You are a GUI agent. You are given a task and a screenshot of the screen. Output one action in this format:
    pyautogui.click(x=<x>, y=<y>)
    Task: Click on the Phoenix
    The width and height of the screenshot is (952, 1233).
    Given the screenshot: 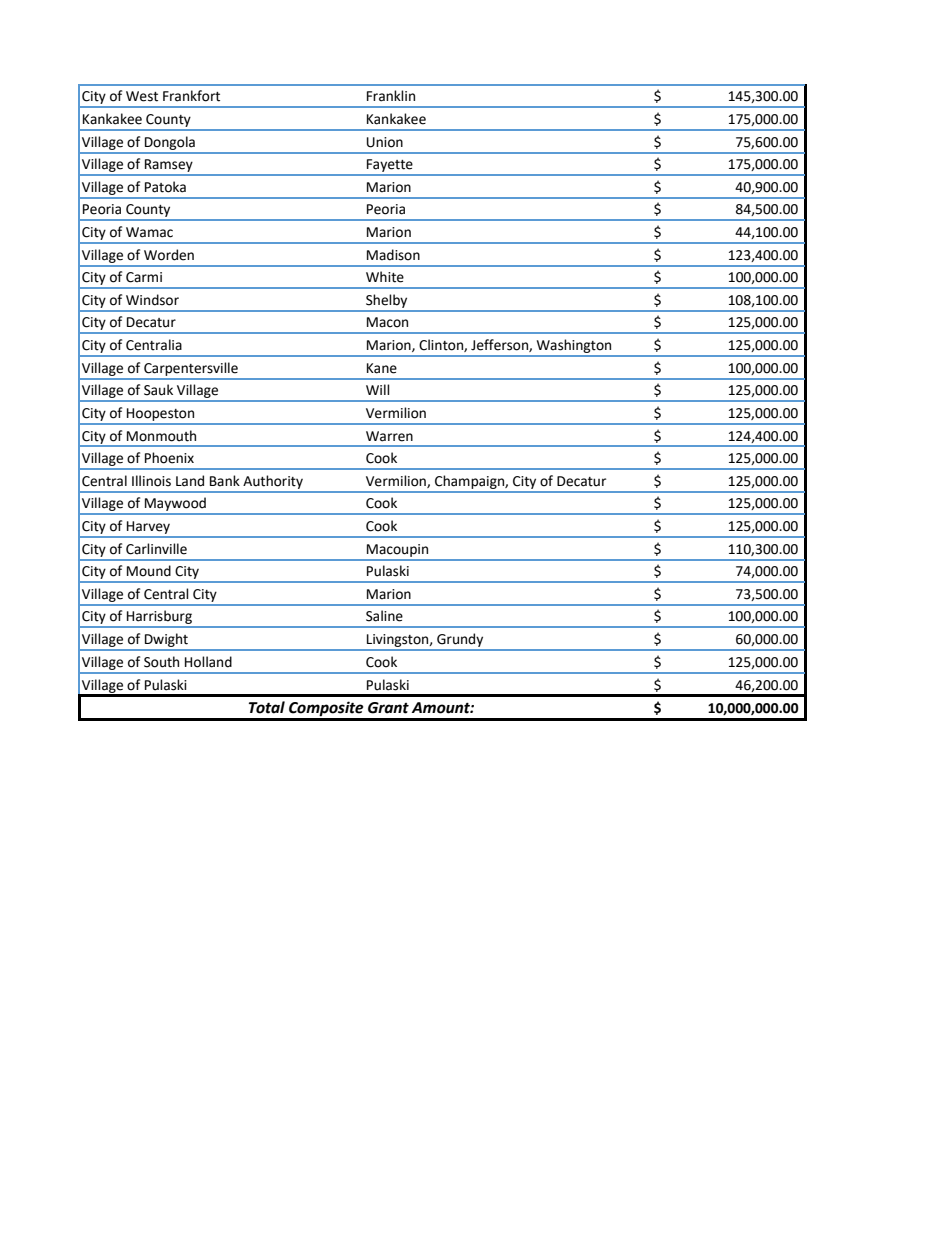 What is the action you would take?
    pyautogui.click(x=169, y=458)
